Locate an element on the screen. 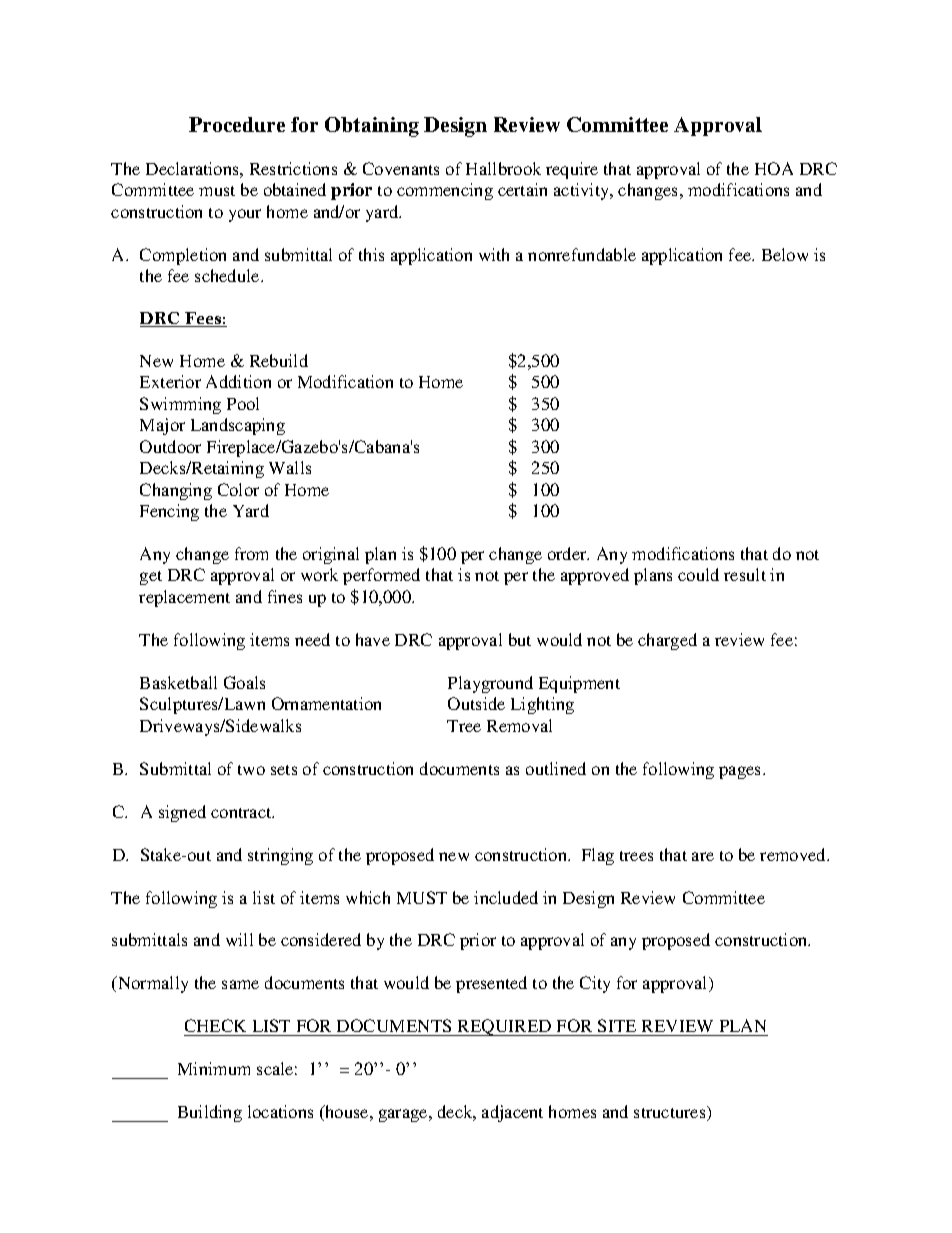 The width and height of the screenshot is (952, 1233). could is located at coordinates (698, 574).
